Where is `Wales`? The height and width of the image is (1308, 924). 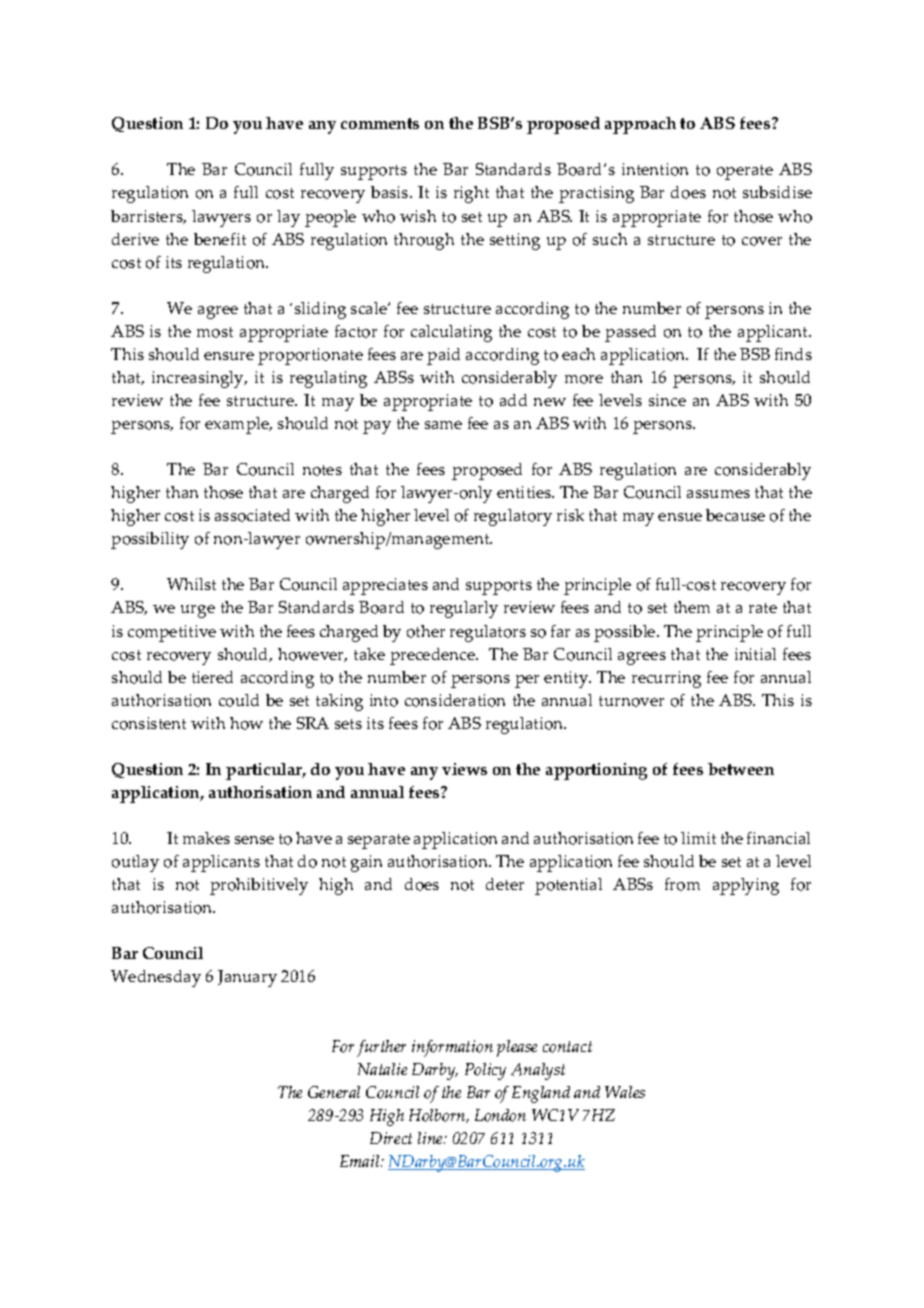
Wales is located at coordinates (625, 1092).
